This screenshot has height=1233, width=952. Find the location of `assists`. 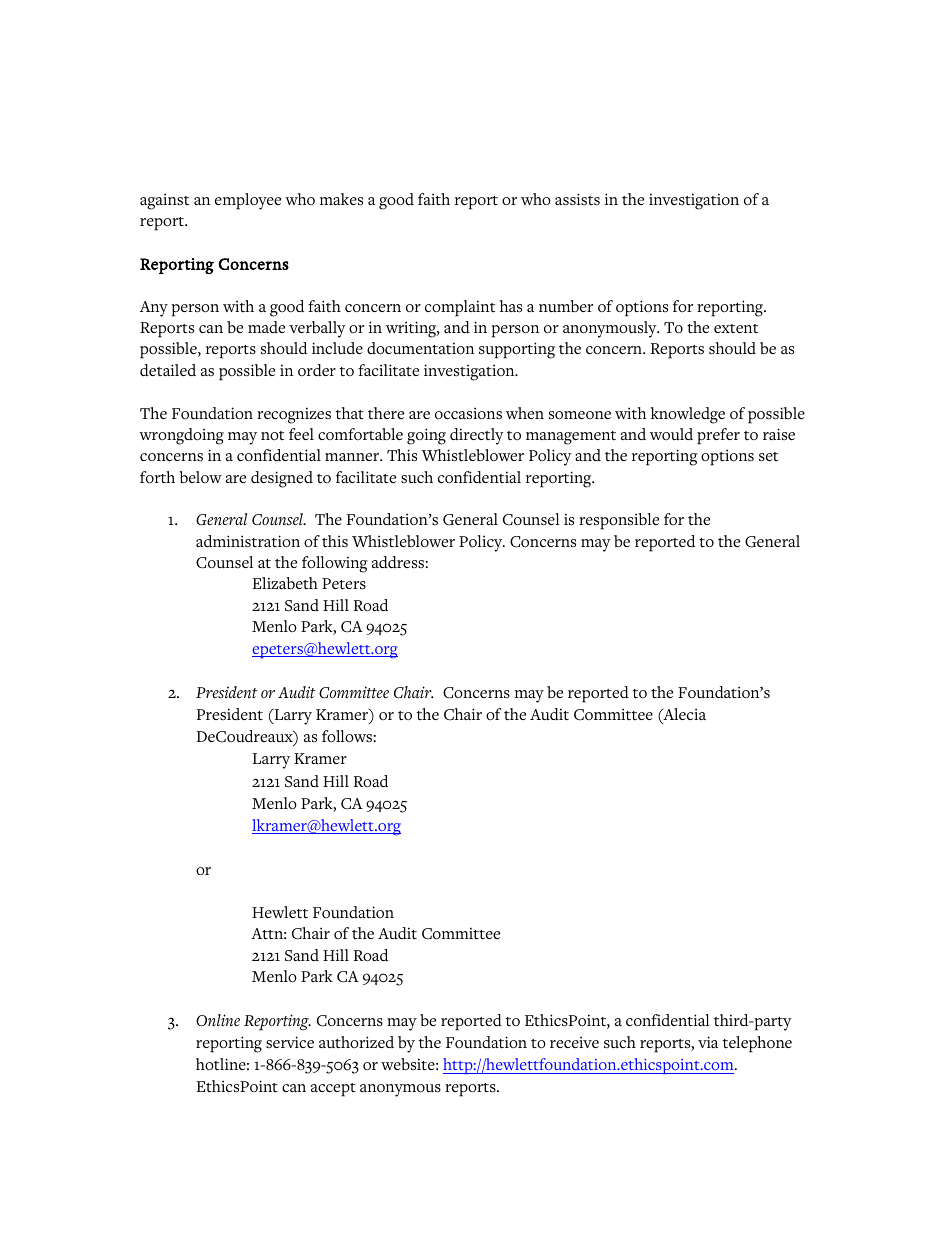

assists is located at coordinates (577, 199).
